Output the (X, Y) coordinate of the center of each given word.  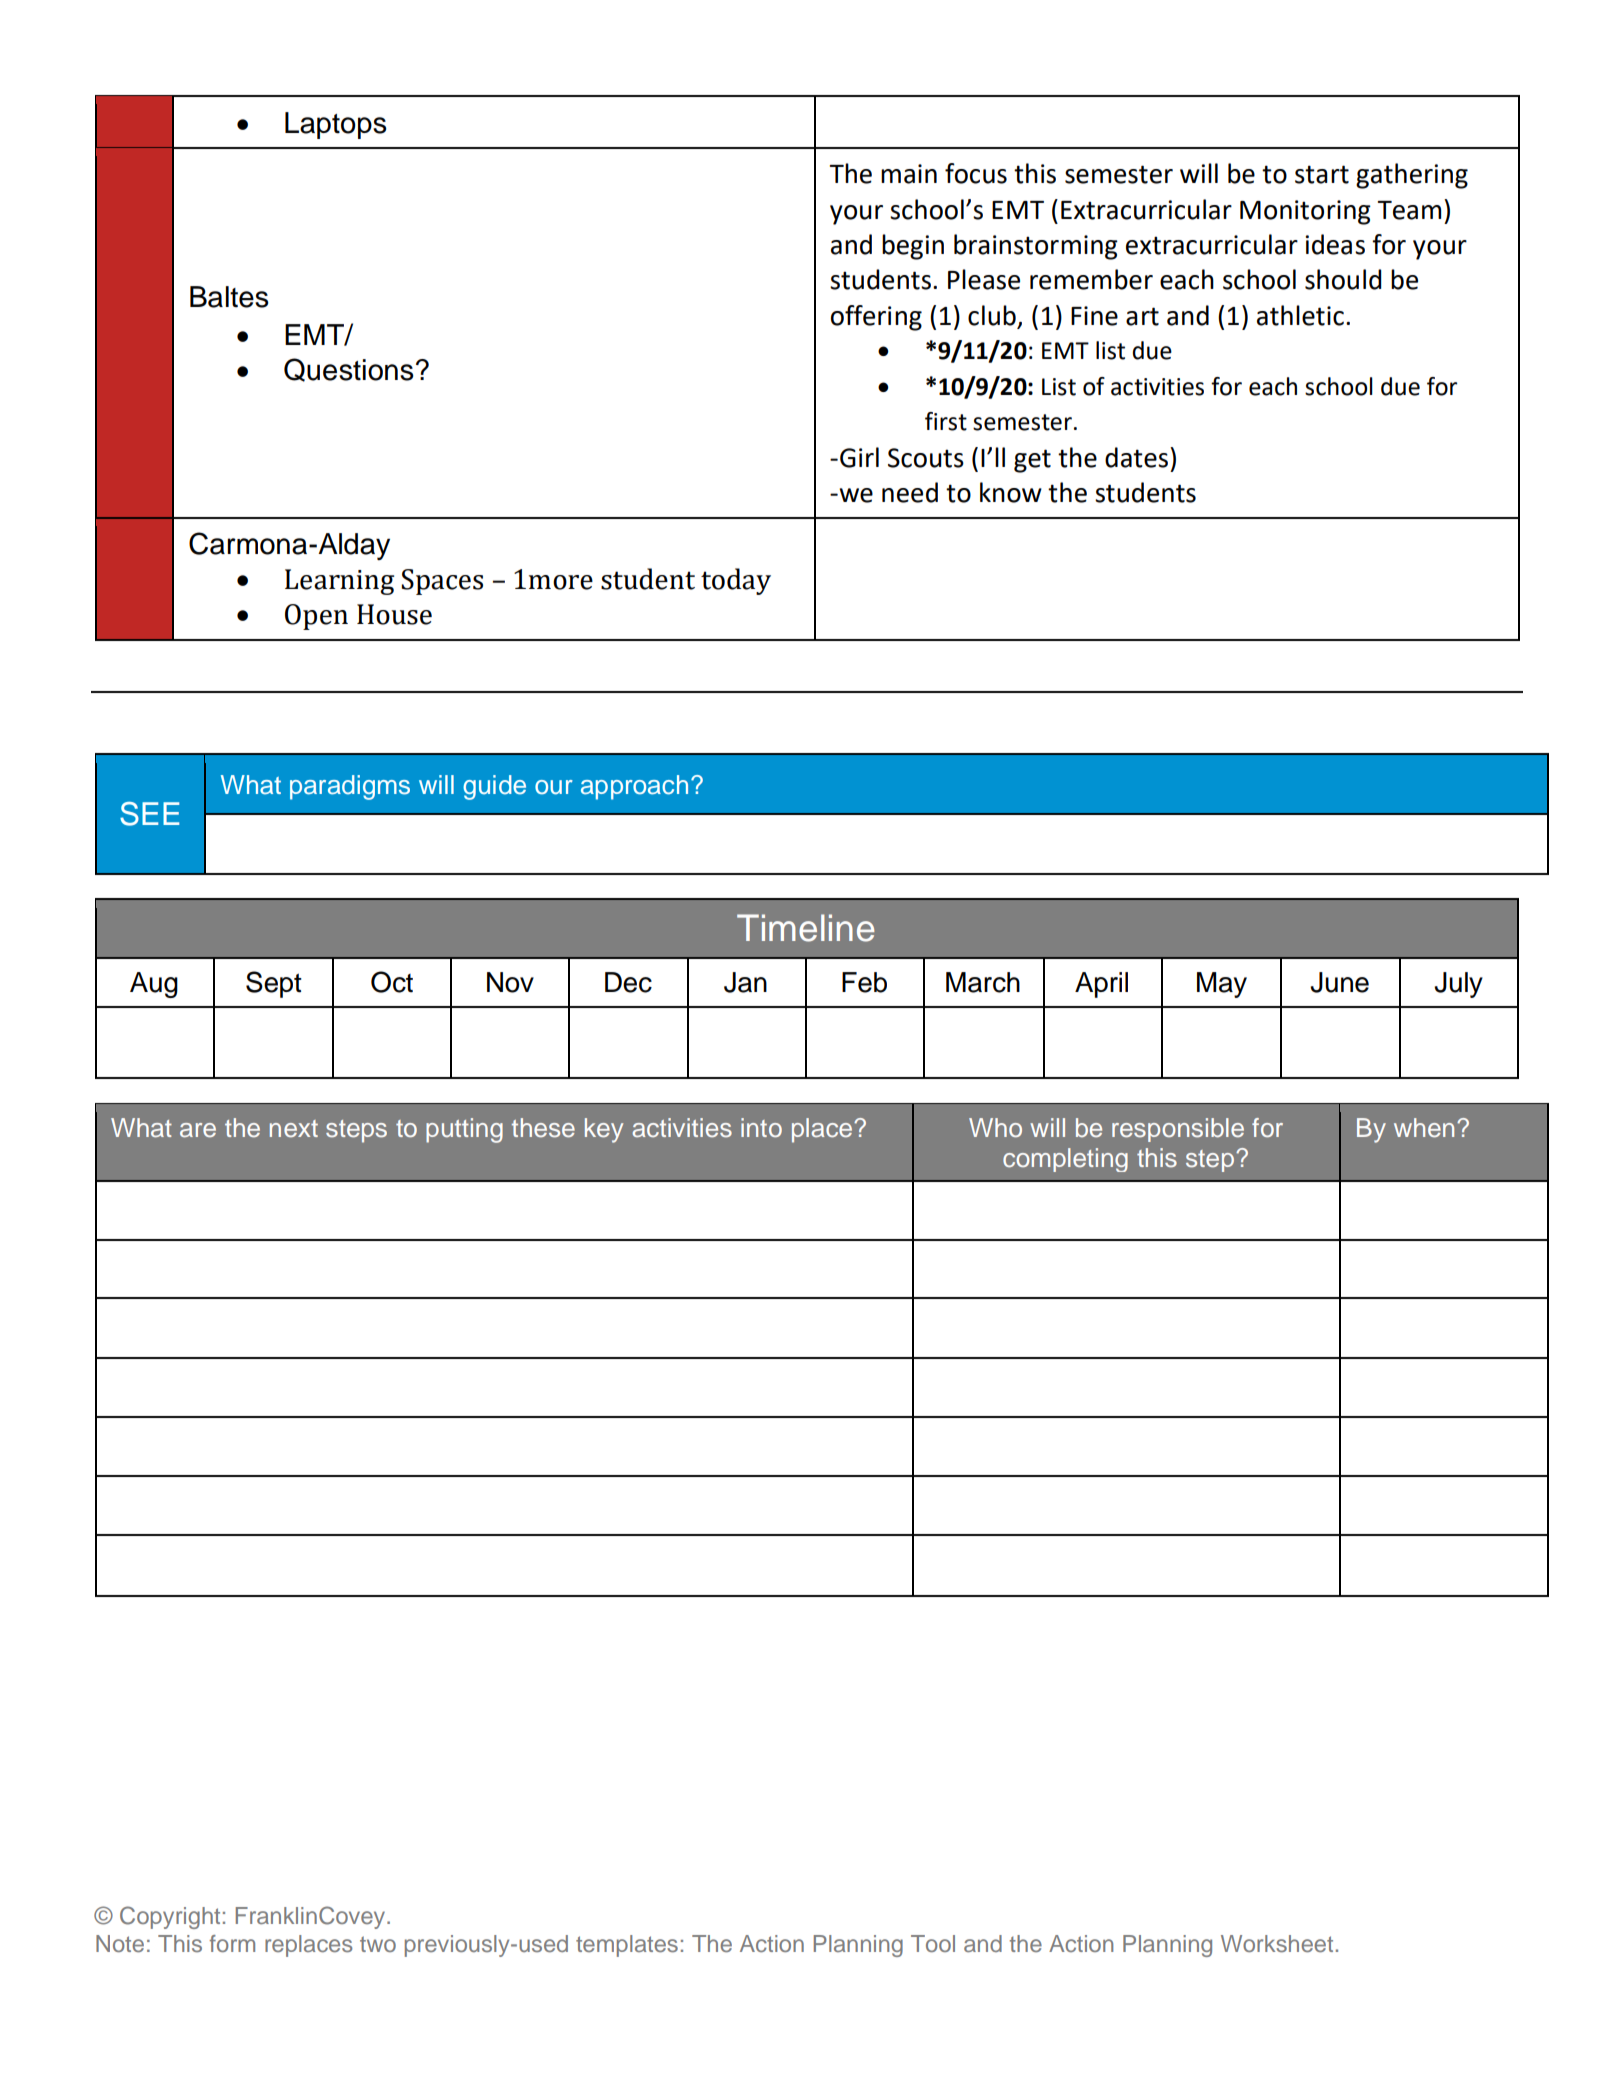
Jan (745, 982)
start (1322, 174)
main (909, 174)
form (232, 1943)
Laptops (336, 125)
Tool (933, 1943)
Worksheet (1277, 1944)
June (1339, 982)
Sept (274, 984)
